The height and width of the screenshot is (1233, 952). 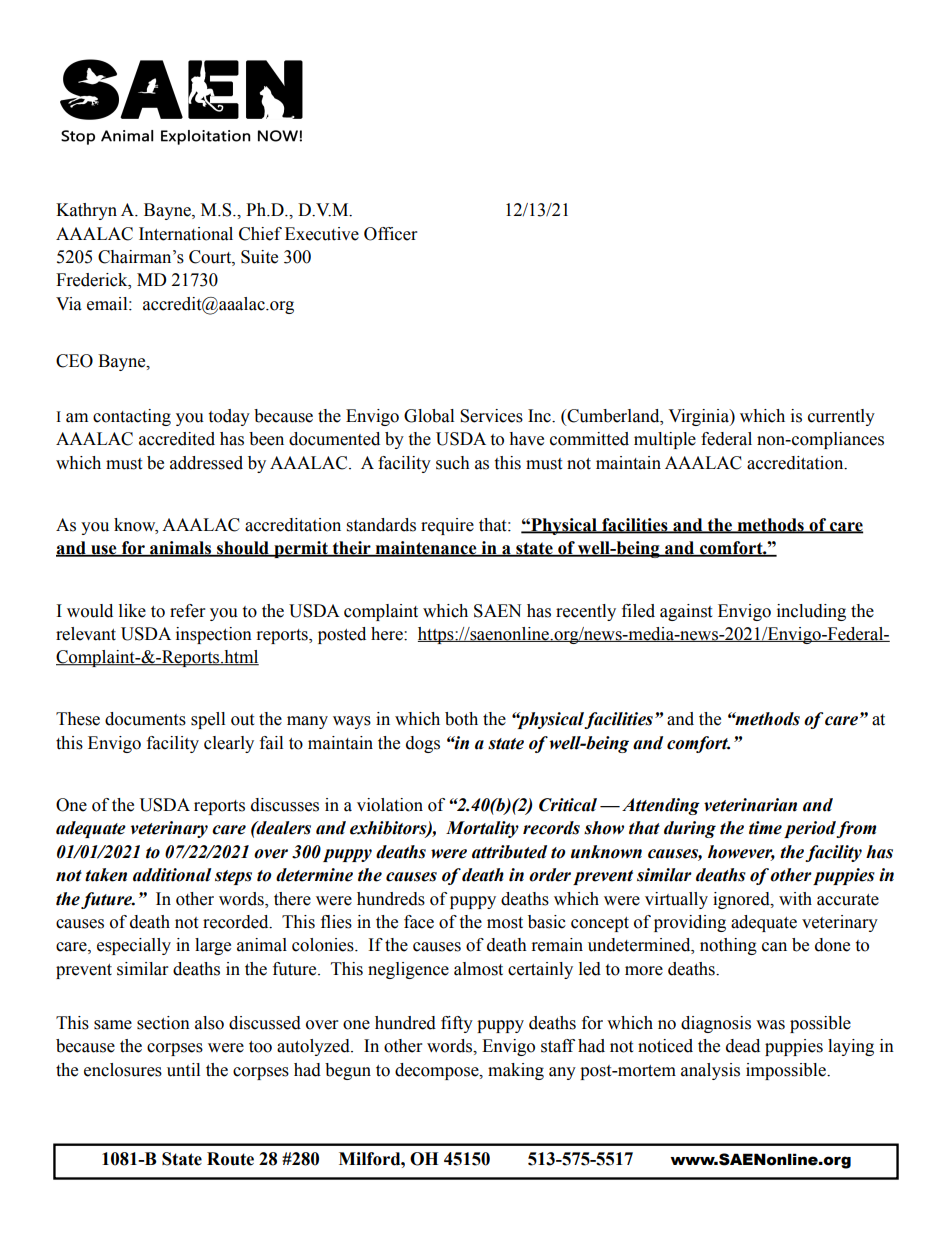 What do you see at coordinates (841, 417) in the screenshot?
I see `currently` at bounding box center [841, 417].
